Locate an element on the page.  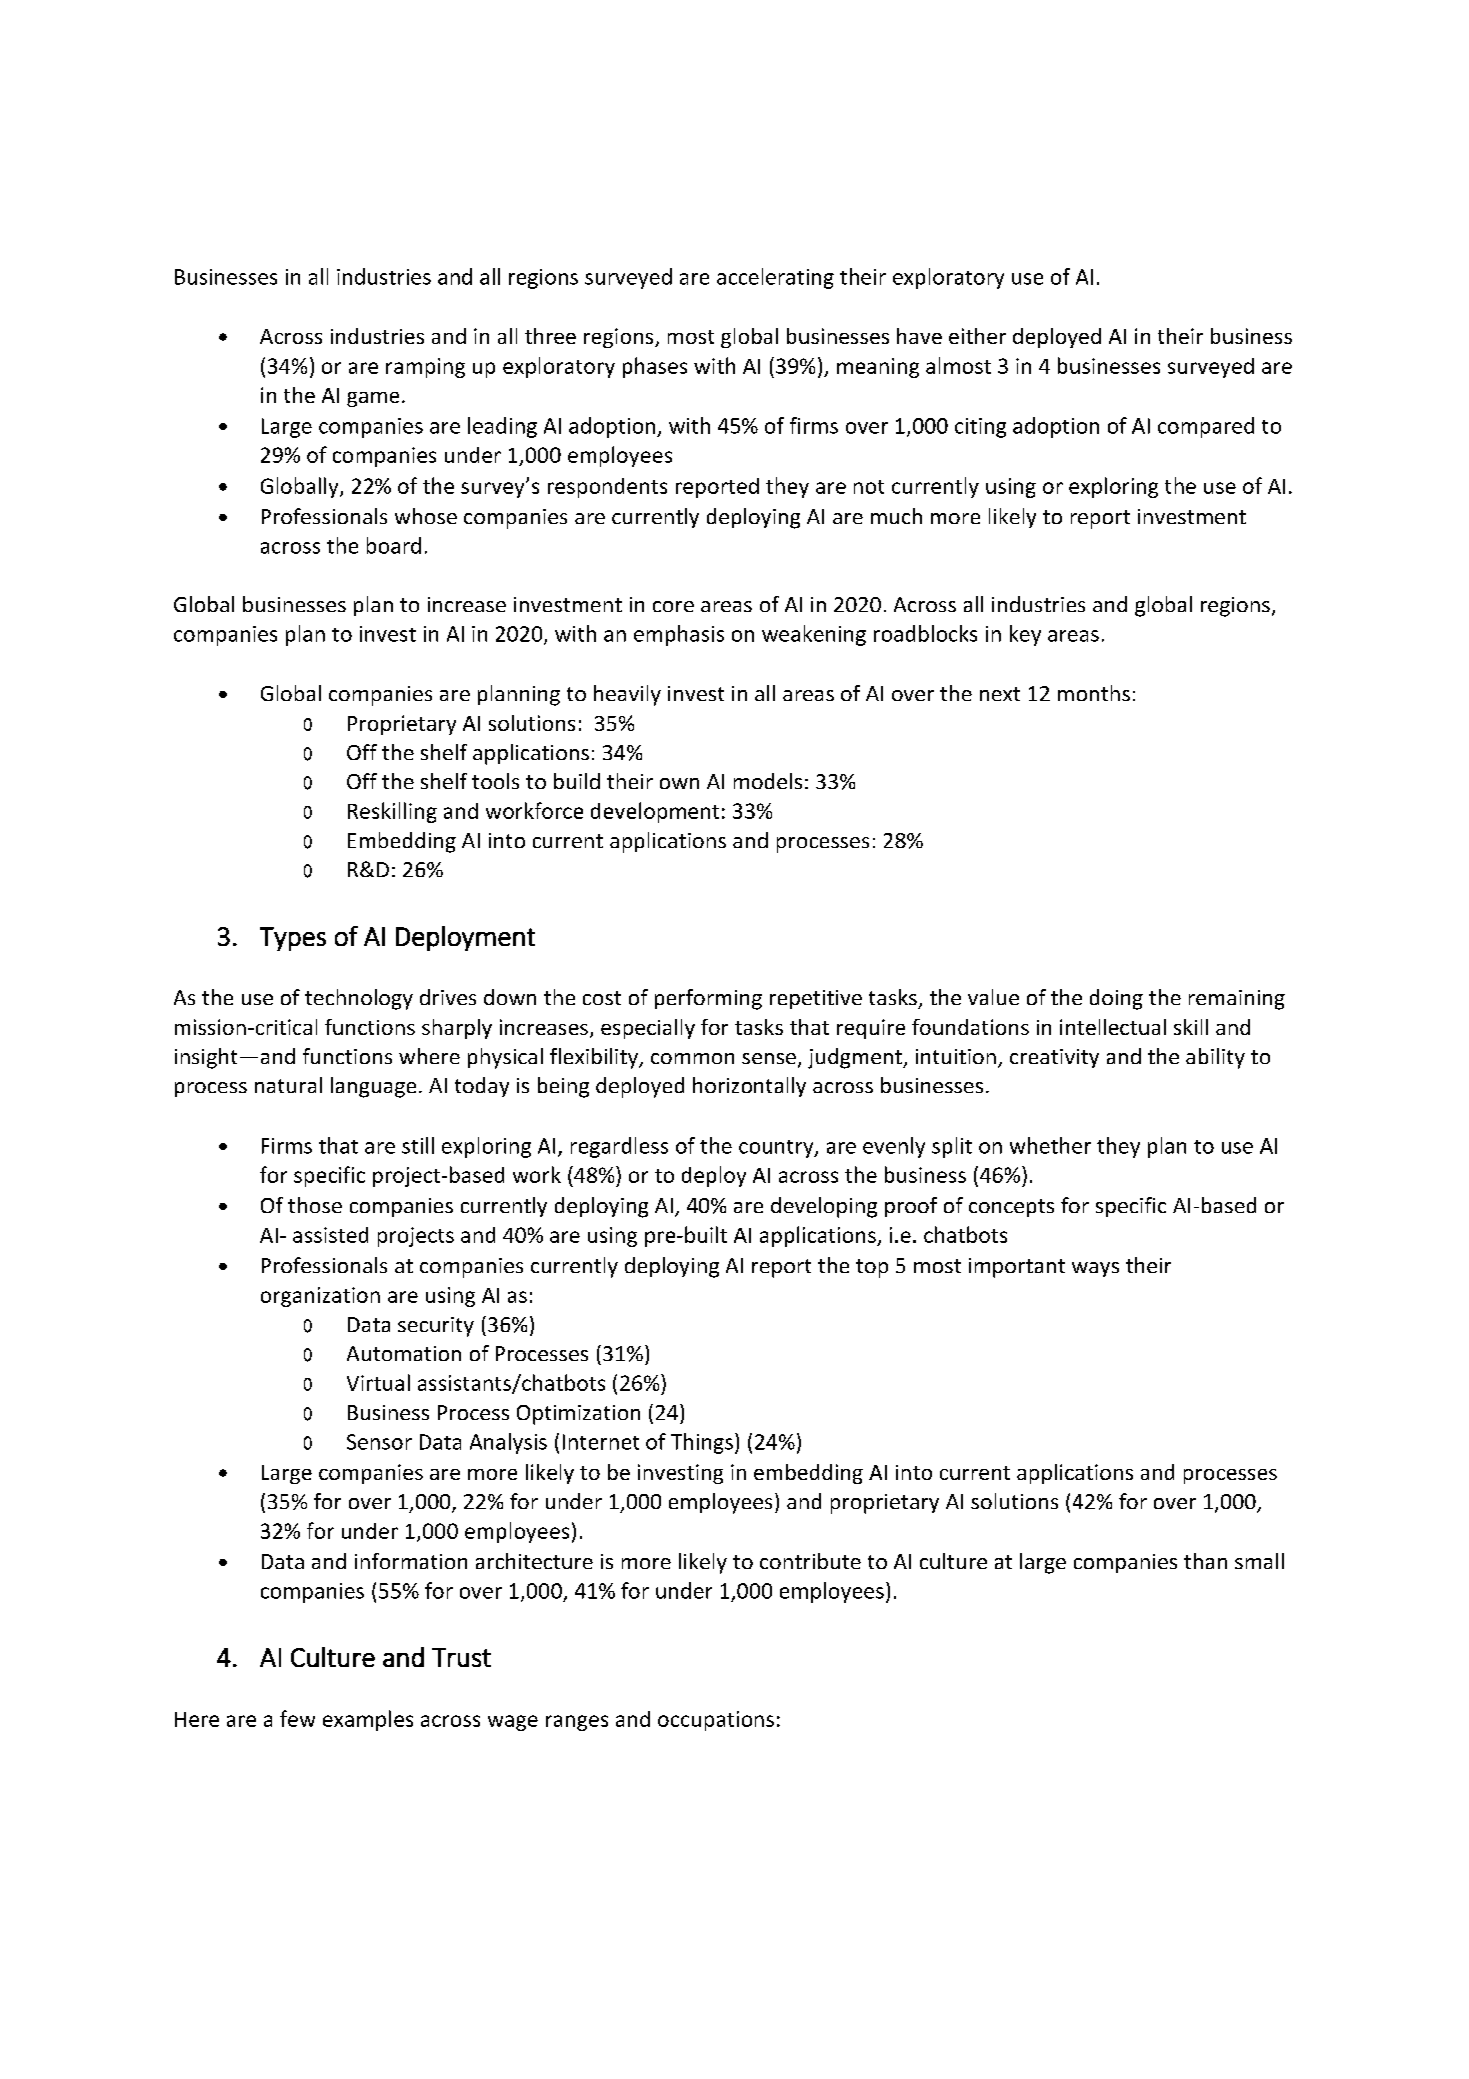
developing is located at coordinates (824, 1207).
